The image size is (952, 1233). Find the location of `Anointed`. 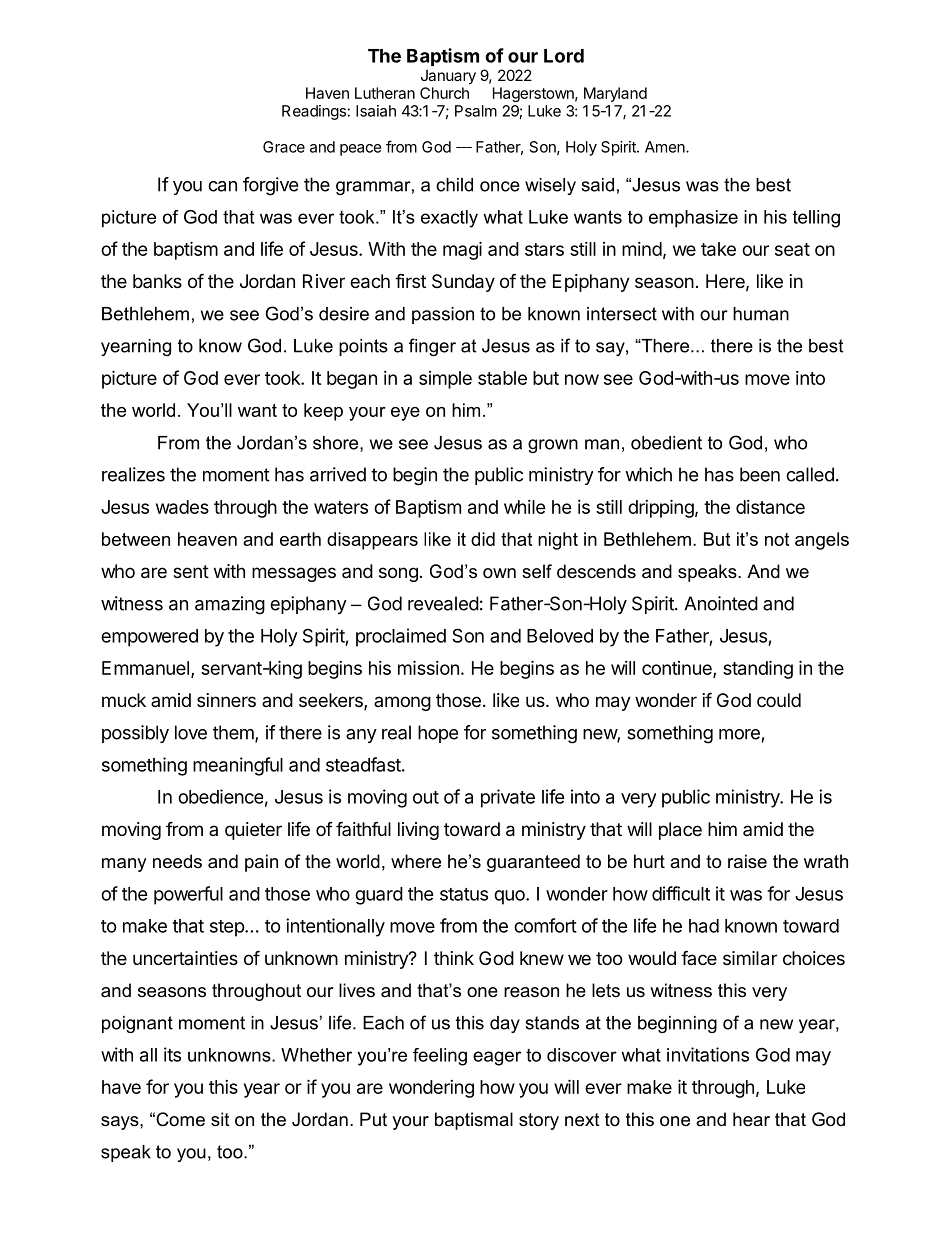

Anointed is located at coordinates (721, 603).
